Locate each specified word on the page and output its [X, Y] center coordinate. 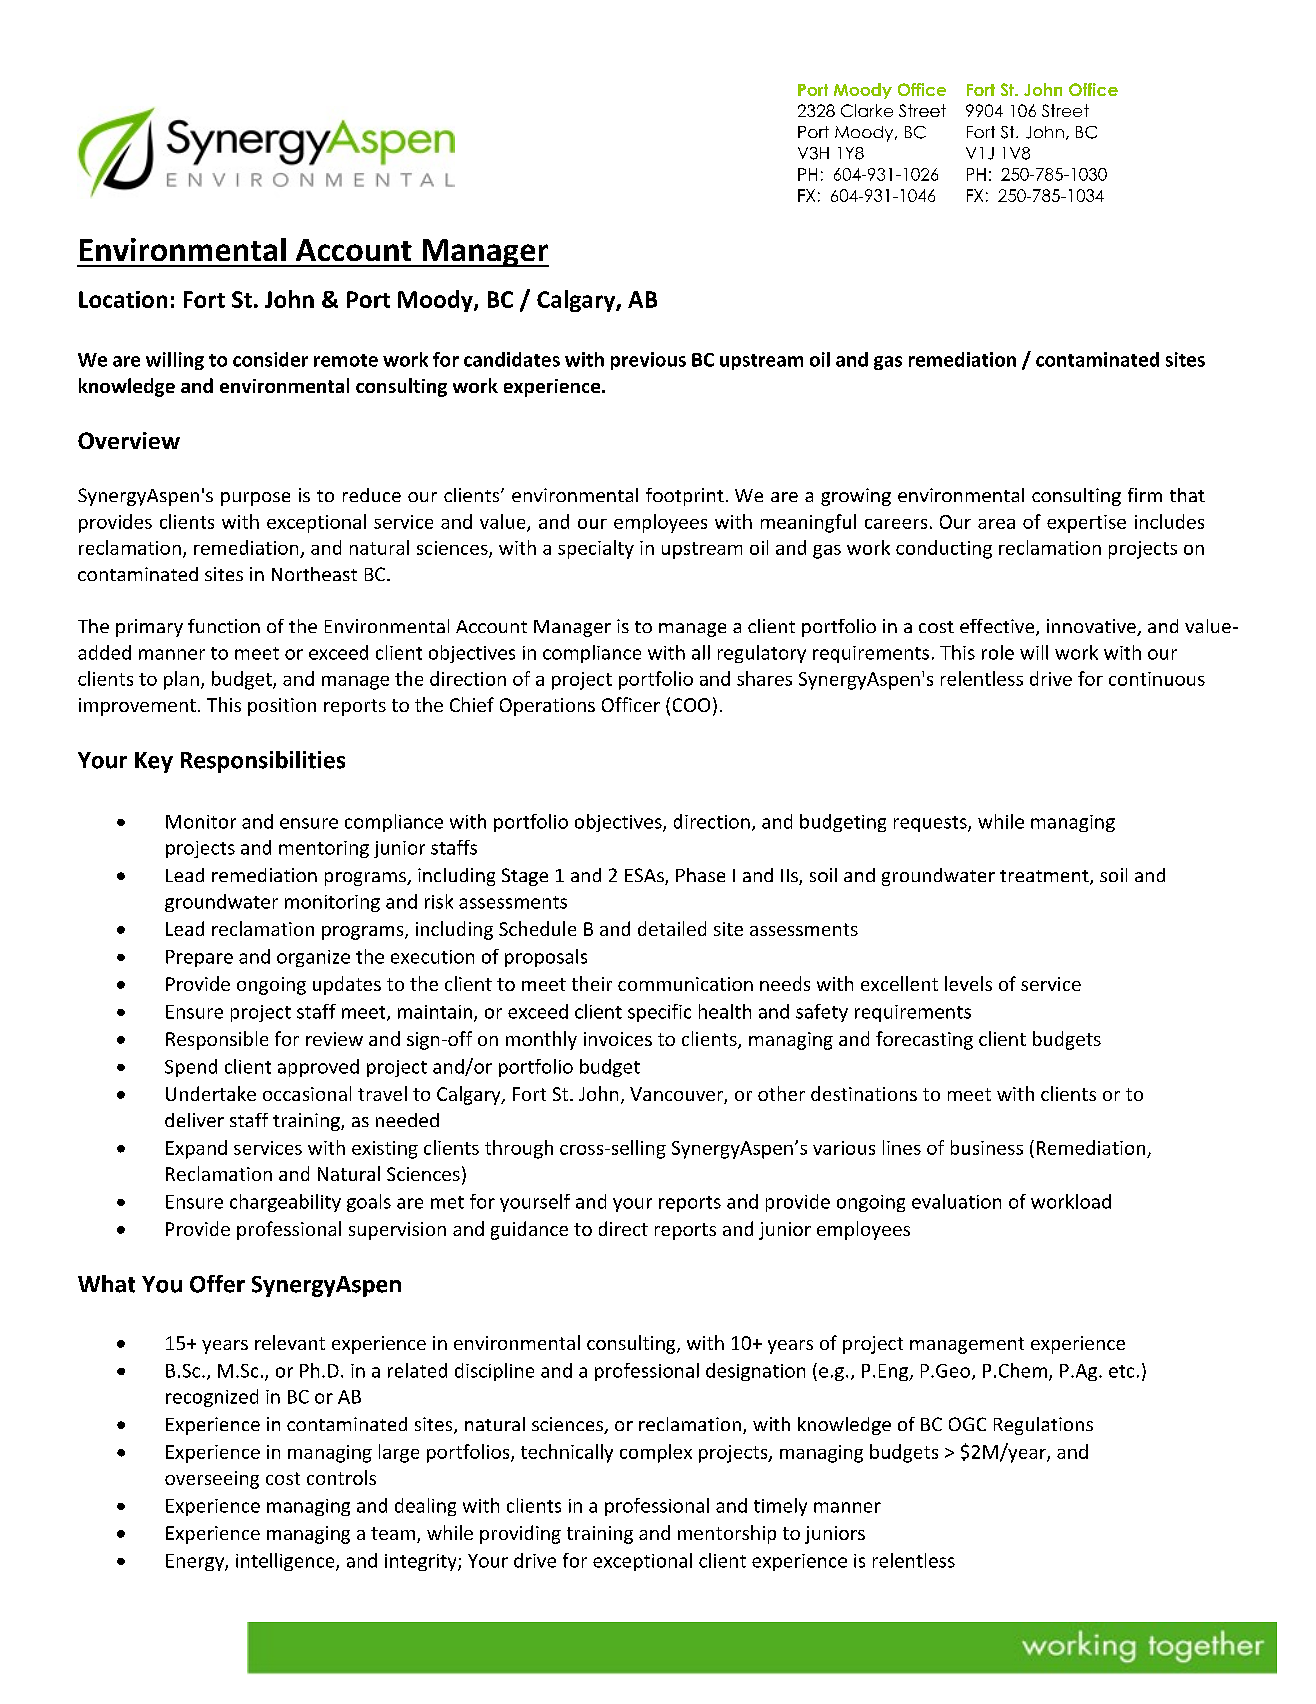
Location [123, 299]
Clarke [867, 110]
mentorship [727, 1534]
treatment [1045, 877]
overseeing [212, 1480]
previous [648, 361]
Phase [700, 875]
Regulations [1043, 1426]
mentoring [324, 849]
